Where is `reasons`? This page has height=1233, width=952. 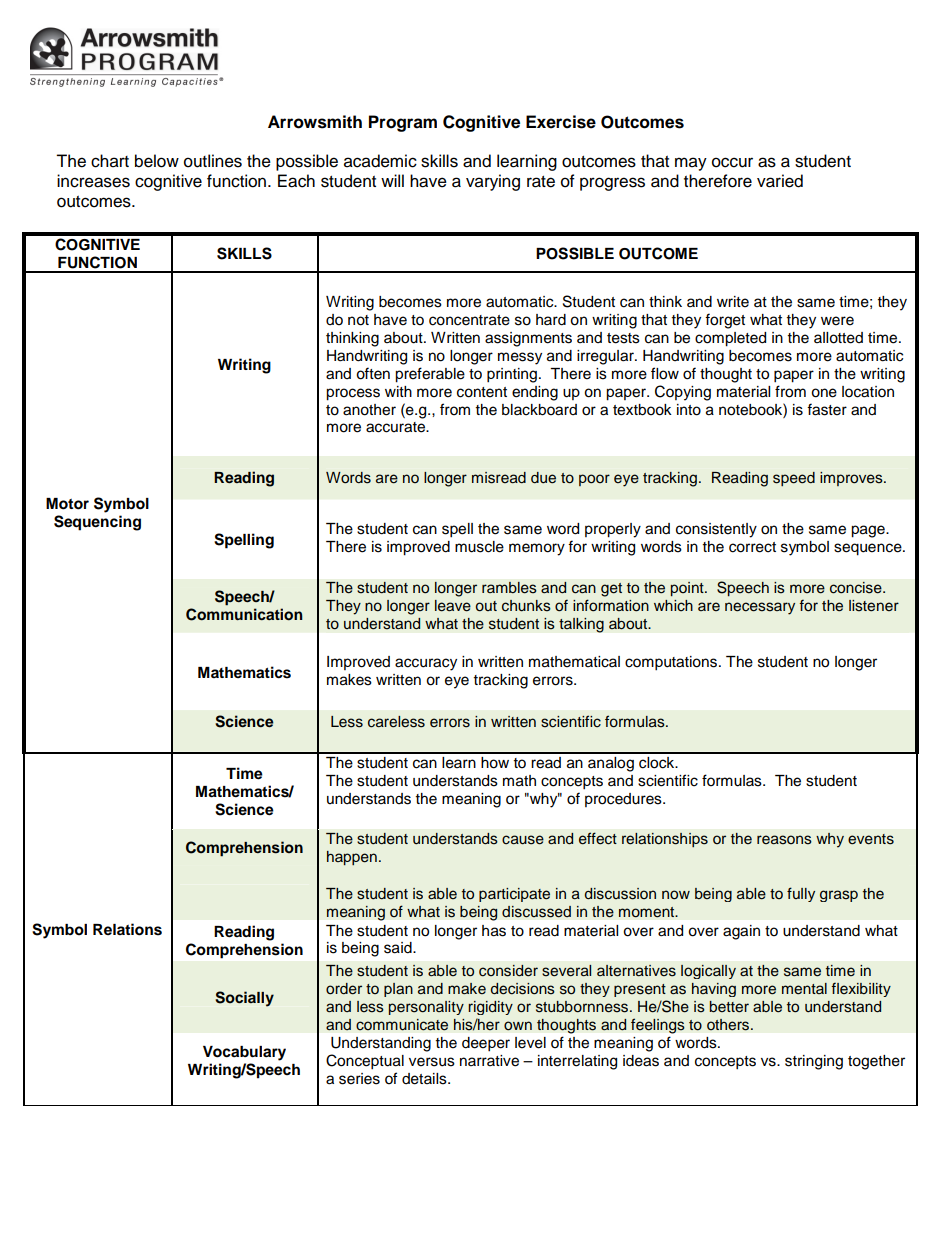 reasons is located at coordinates (784, 840).
